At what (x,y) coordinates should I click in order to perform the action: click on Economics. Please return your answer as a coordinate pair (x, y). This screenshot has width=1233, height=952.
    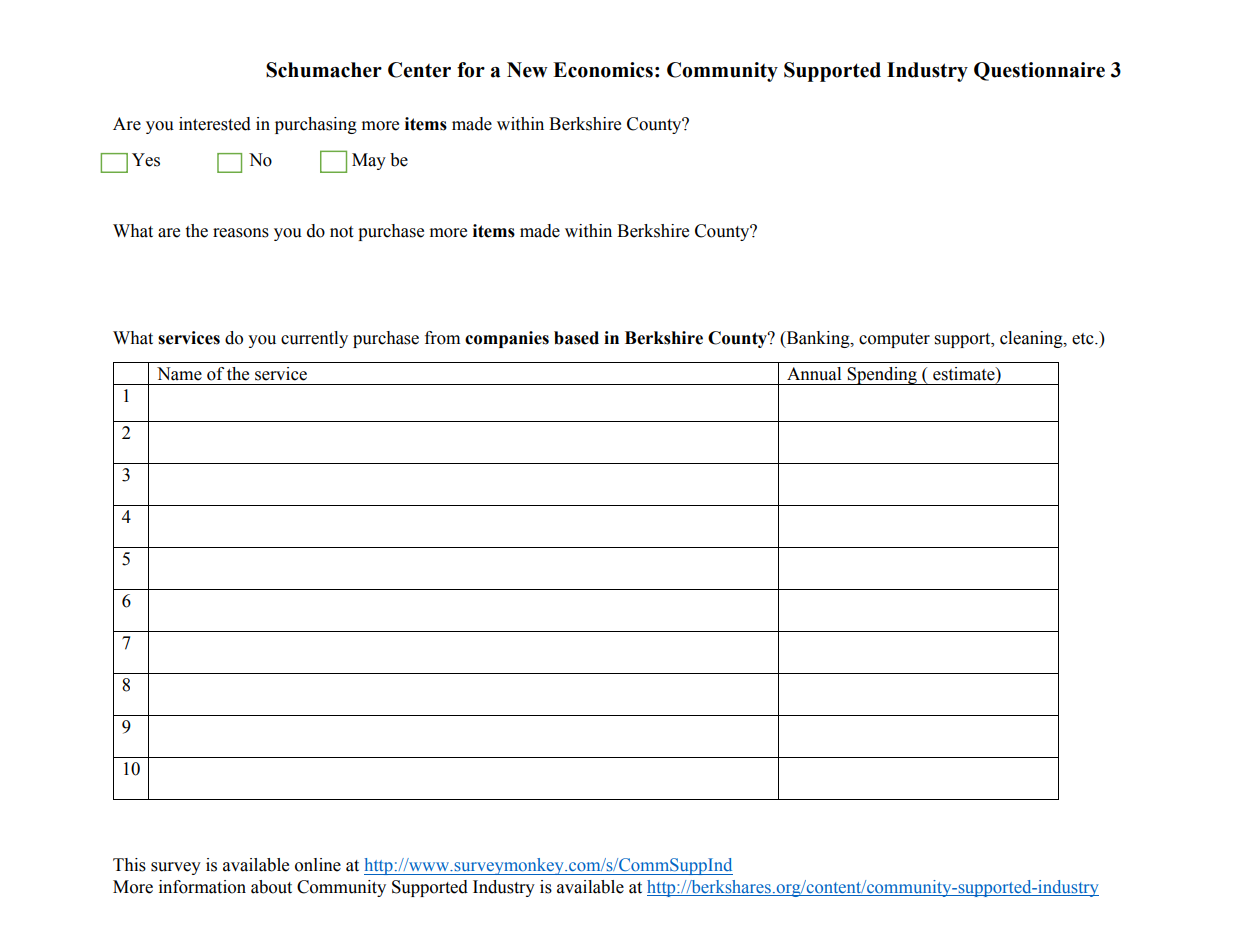
    Looking at the image, I should click on (603, 70).
